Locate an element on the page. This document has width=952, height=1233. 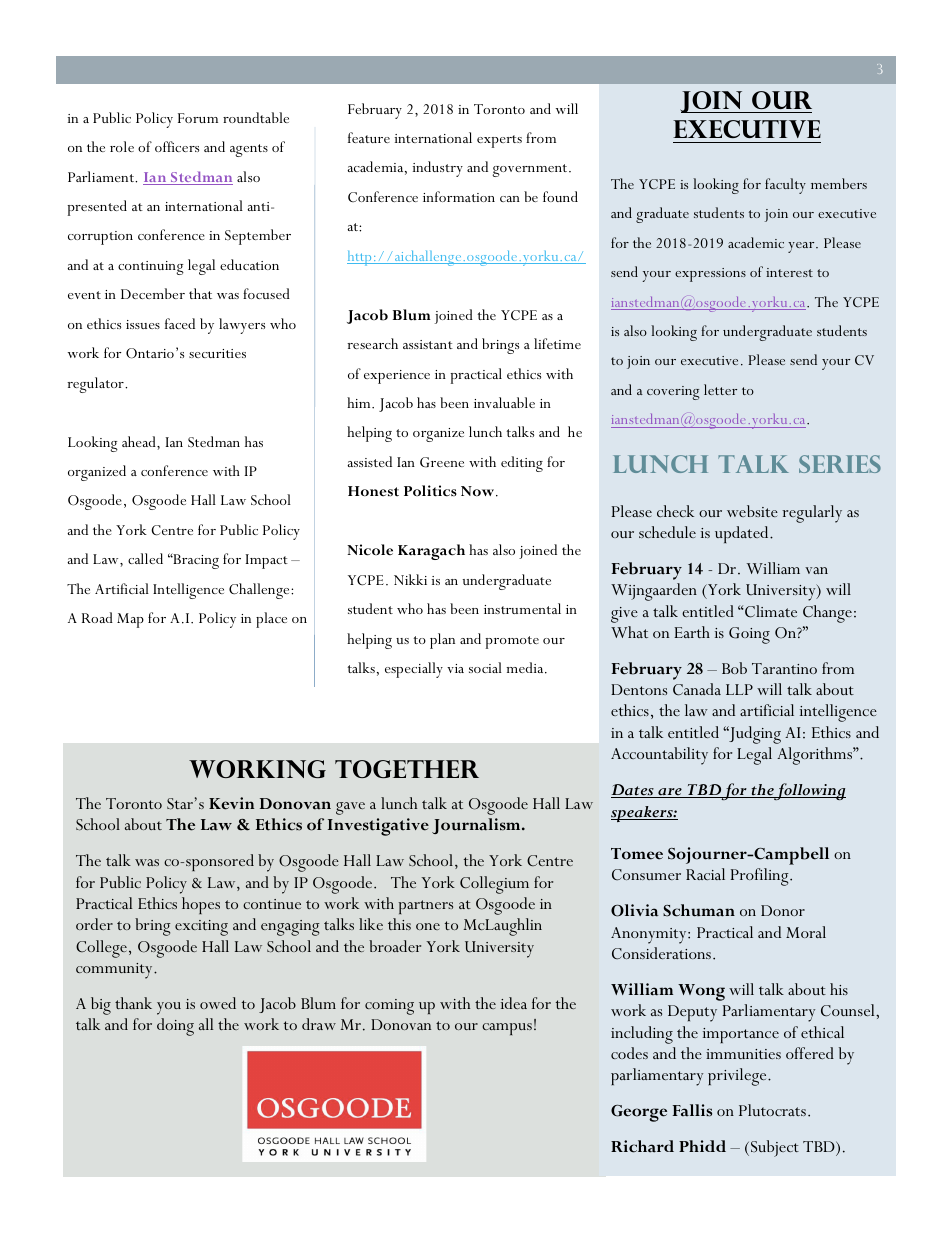
exciting is located at coordinates (201, 928).
